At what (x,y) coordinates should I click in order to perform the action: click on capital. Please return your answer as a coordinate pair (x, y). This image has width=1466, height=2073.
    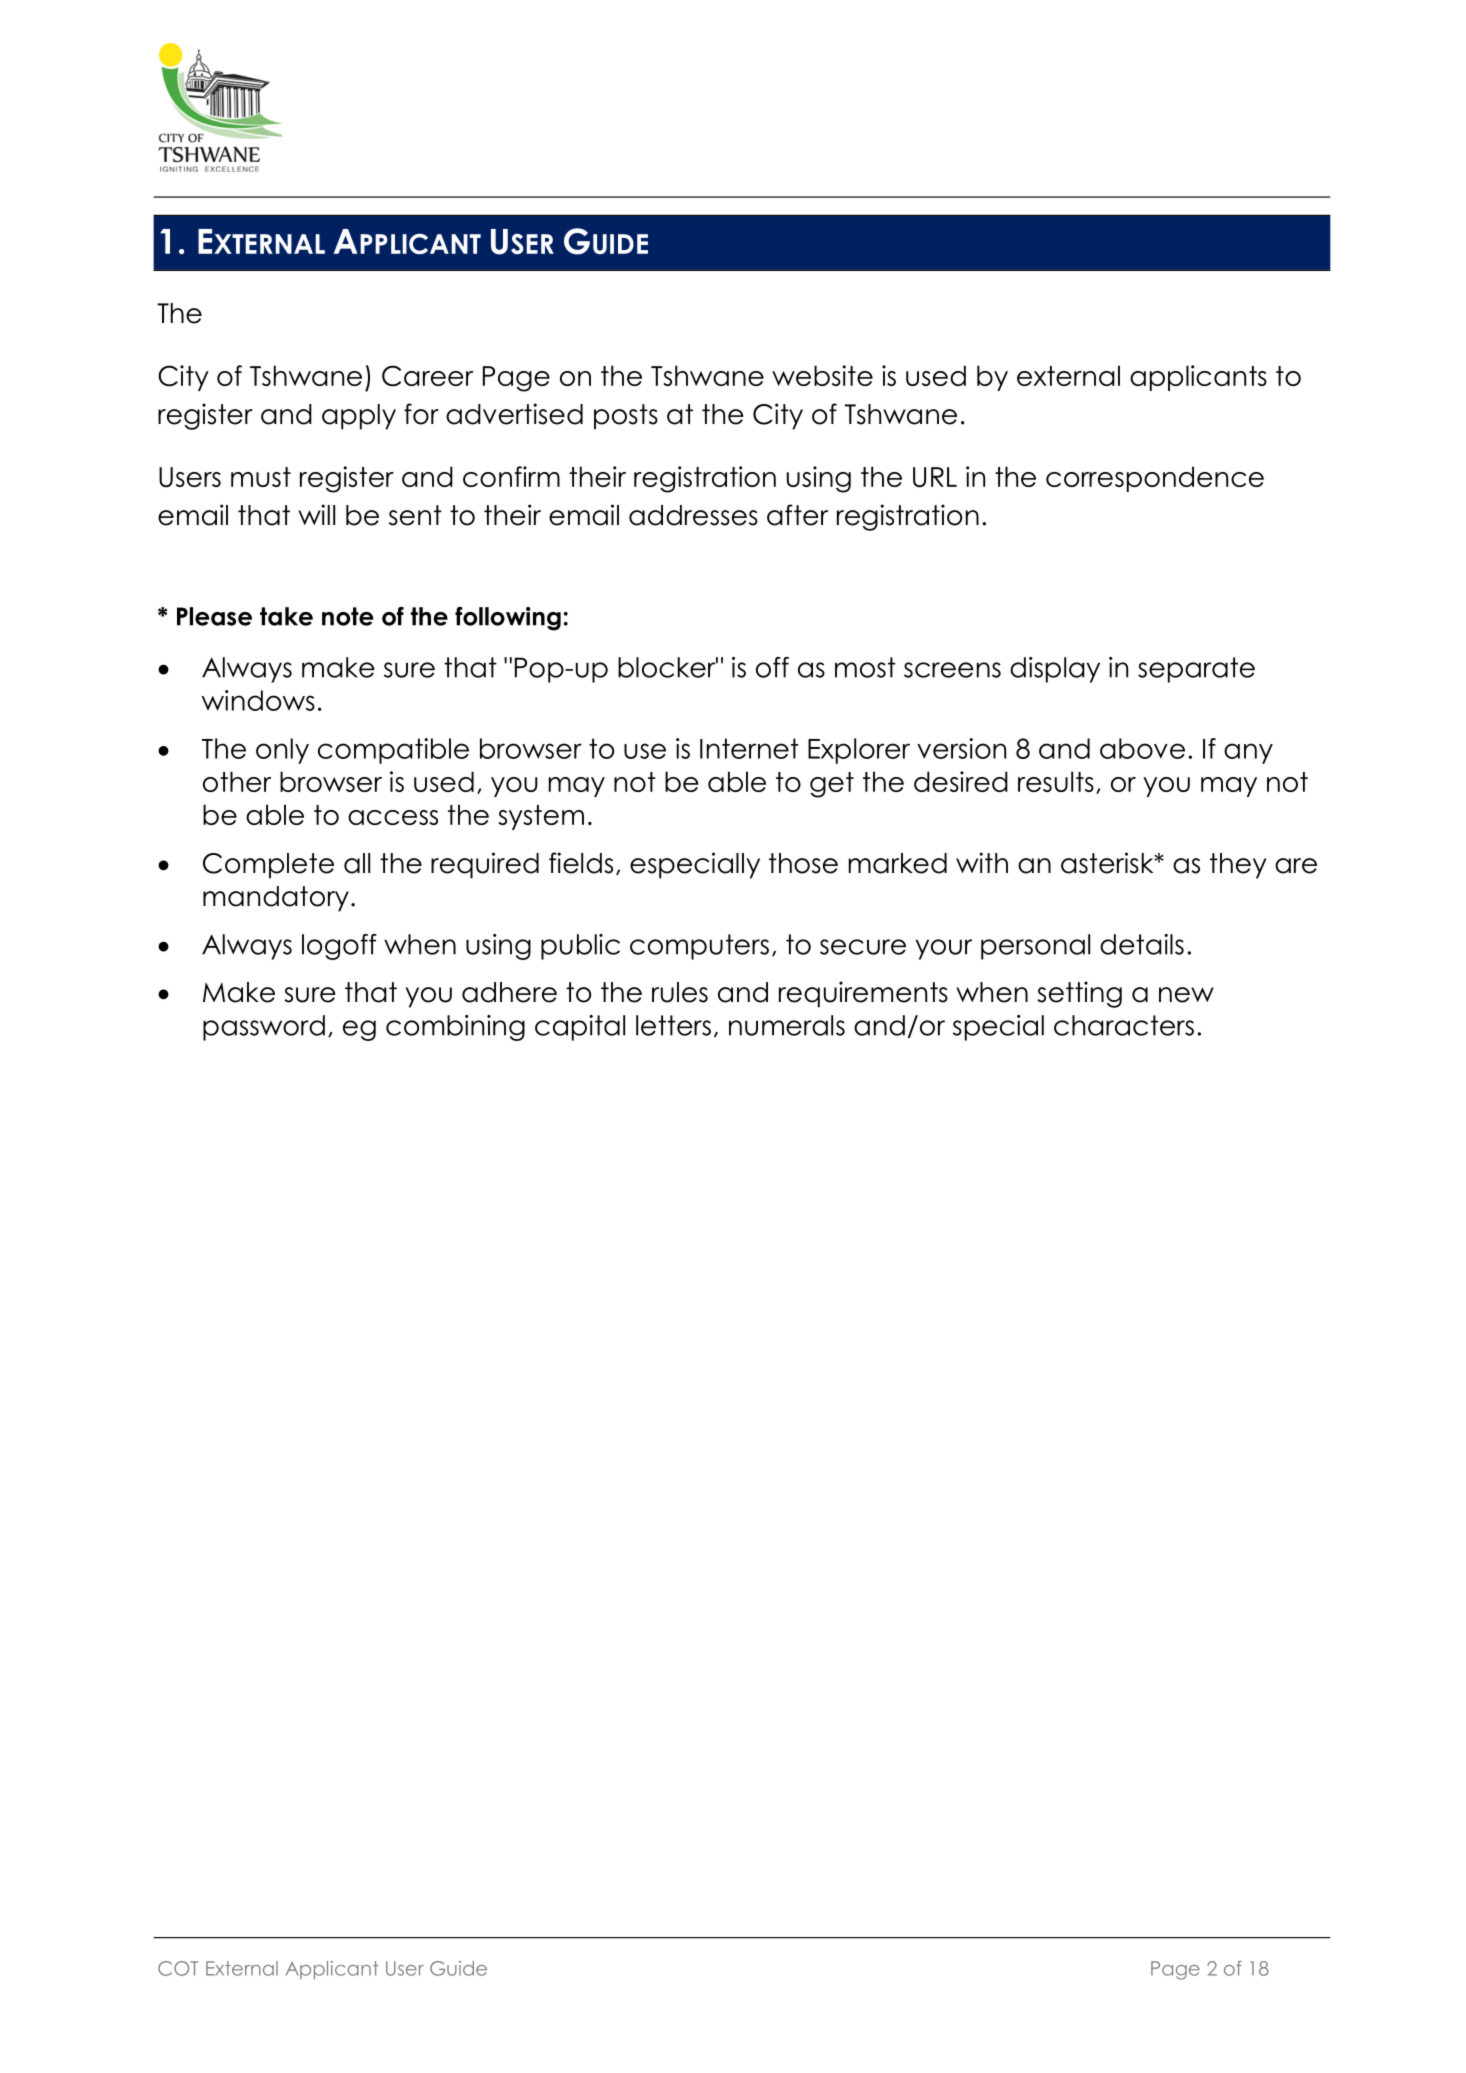
    Looking at the image, I should click on (580, 1028).
